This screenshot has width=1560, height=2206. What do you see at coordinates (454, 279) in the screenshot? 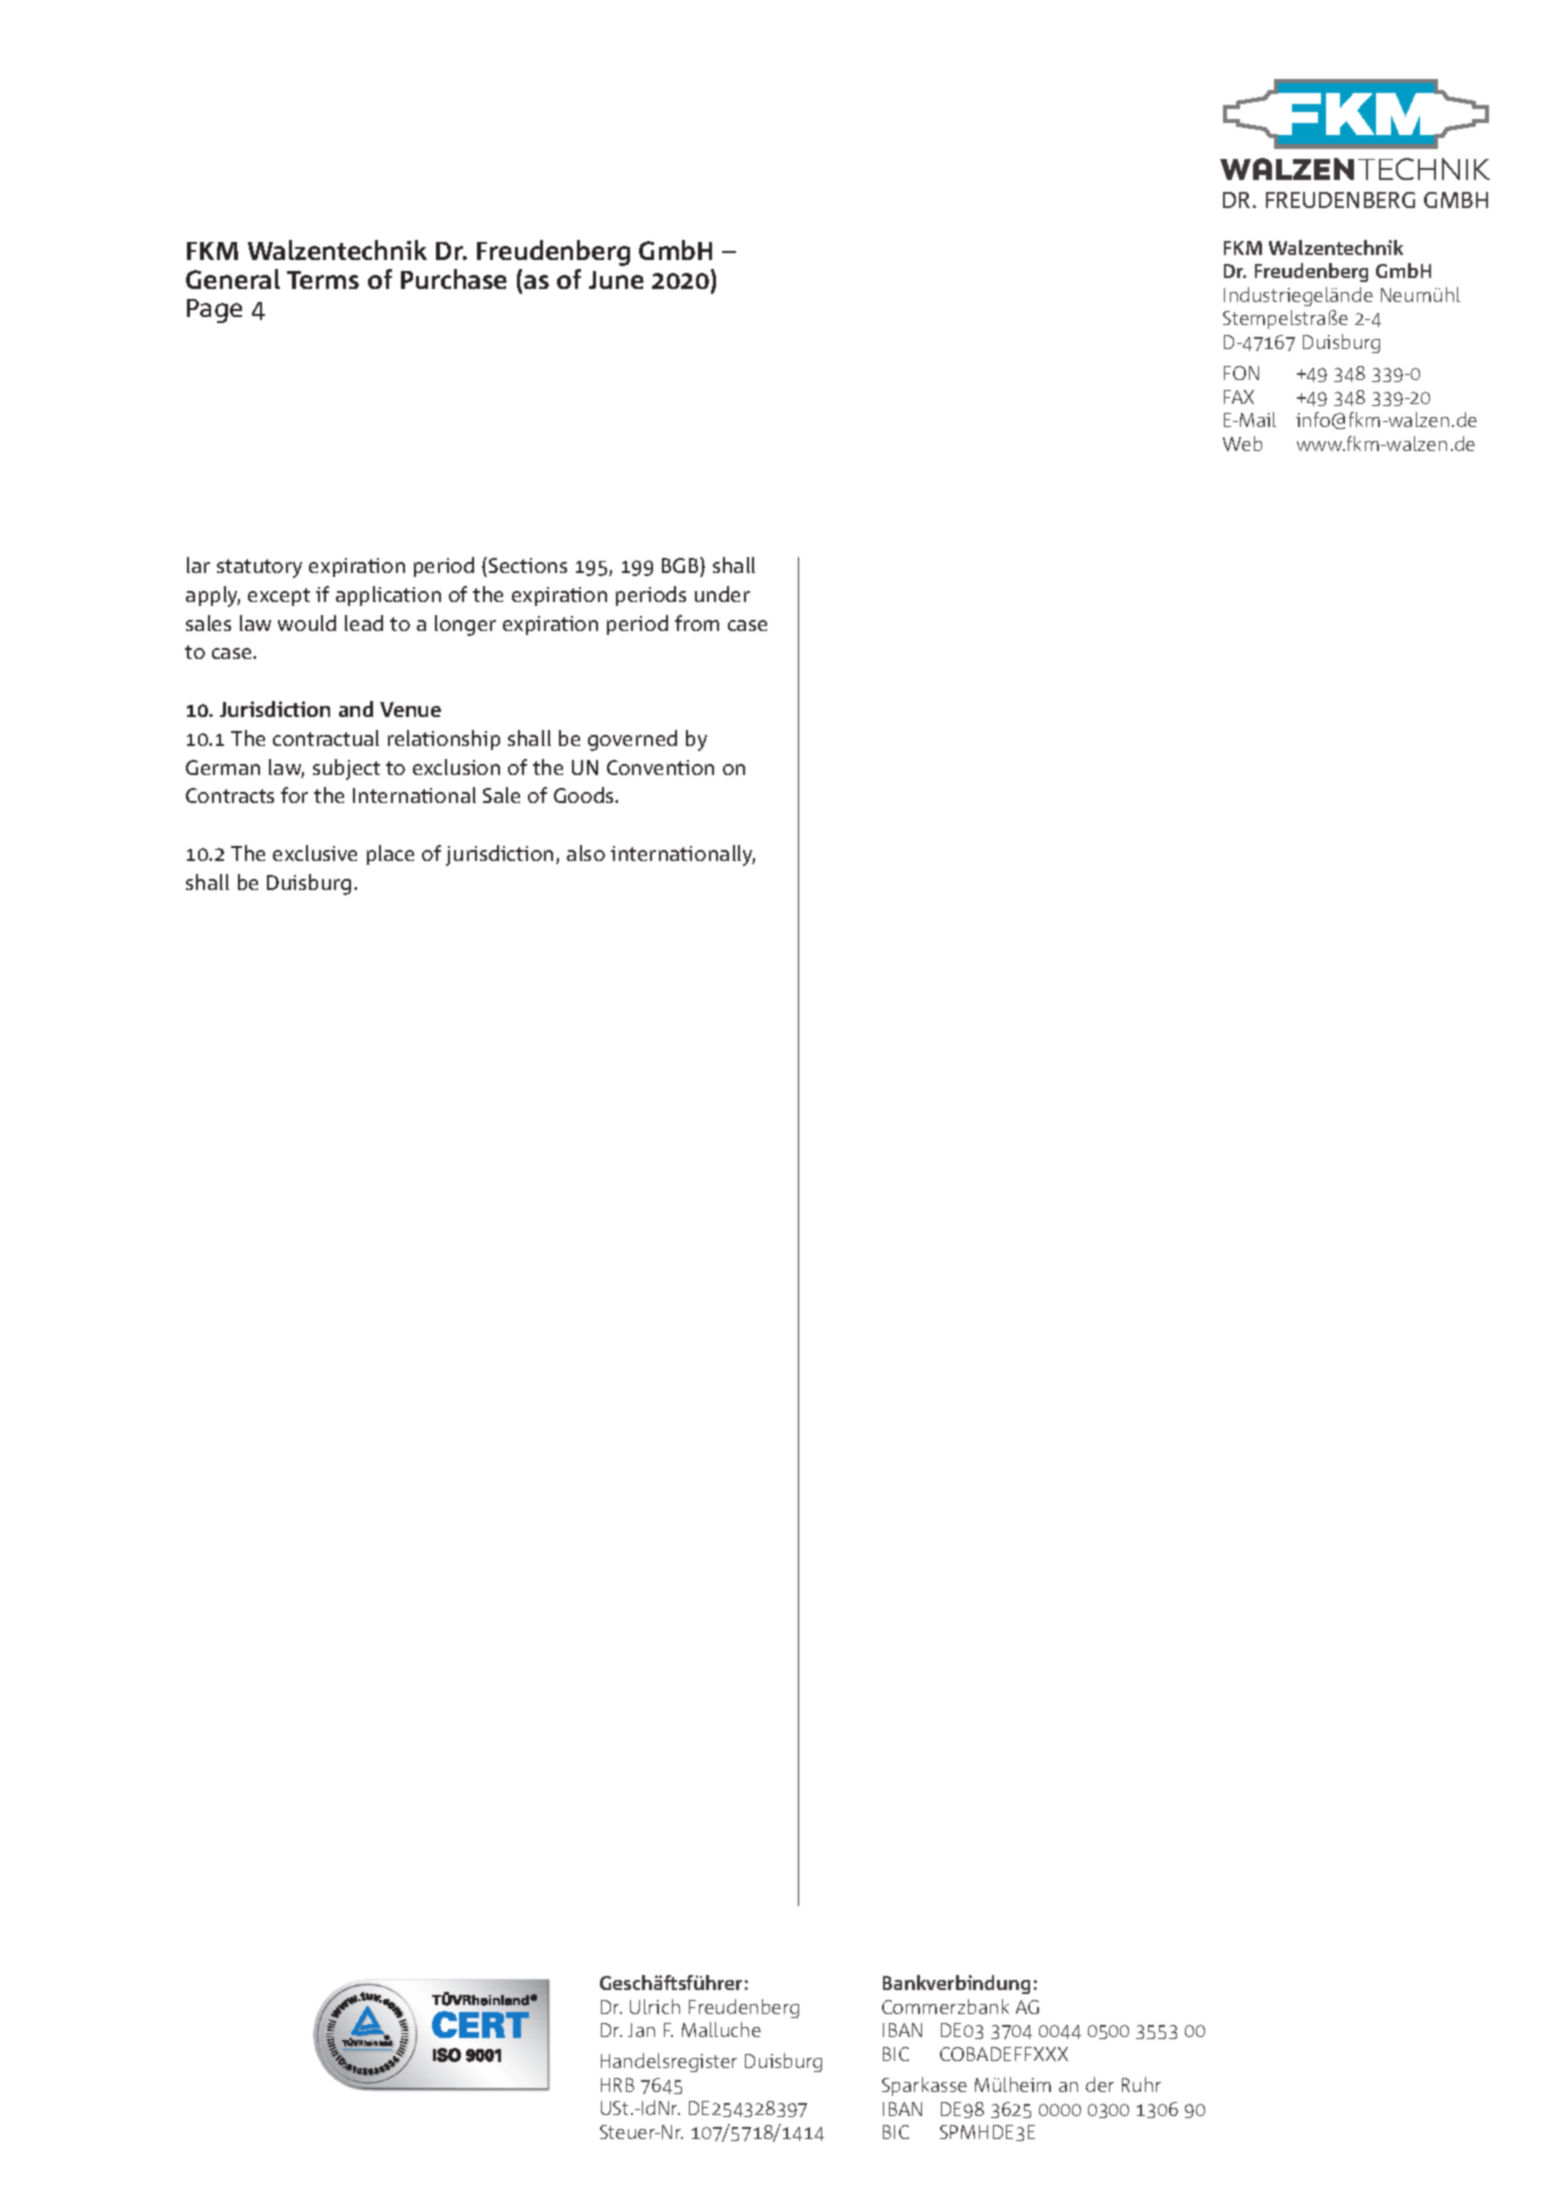
I see `Purchase` at bounding box center [454, 279].
